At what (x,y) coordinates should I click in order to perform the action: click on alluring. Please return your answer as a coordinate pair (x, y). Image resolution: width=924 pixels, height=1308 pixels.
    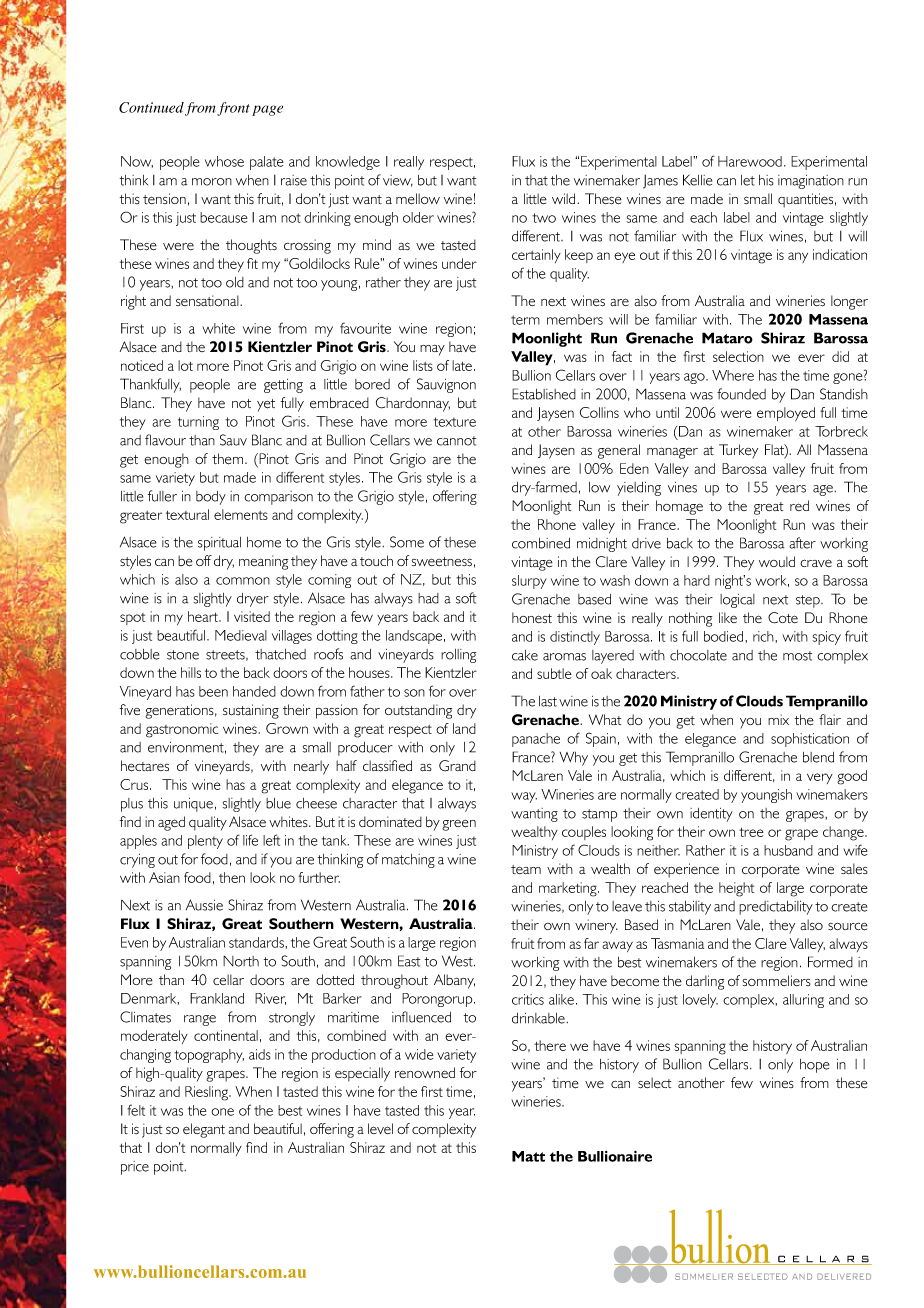
    Looking at the image, I should click on (803, 1001).
